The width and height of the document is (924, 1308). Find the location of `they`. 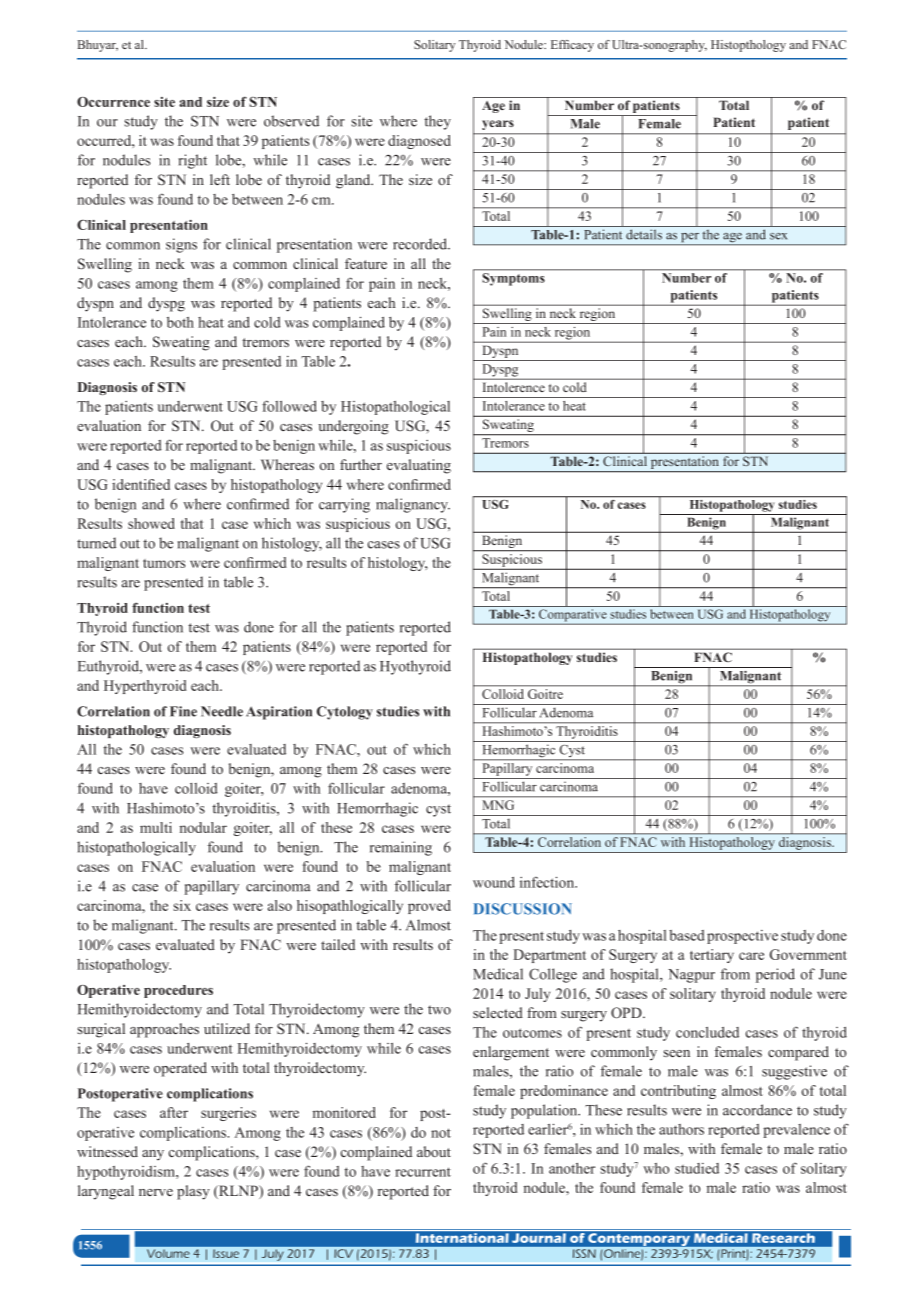

they is located at coordinates (437, 122).
